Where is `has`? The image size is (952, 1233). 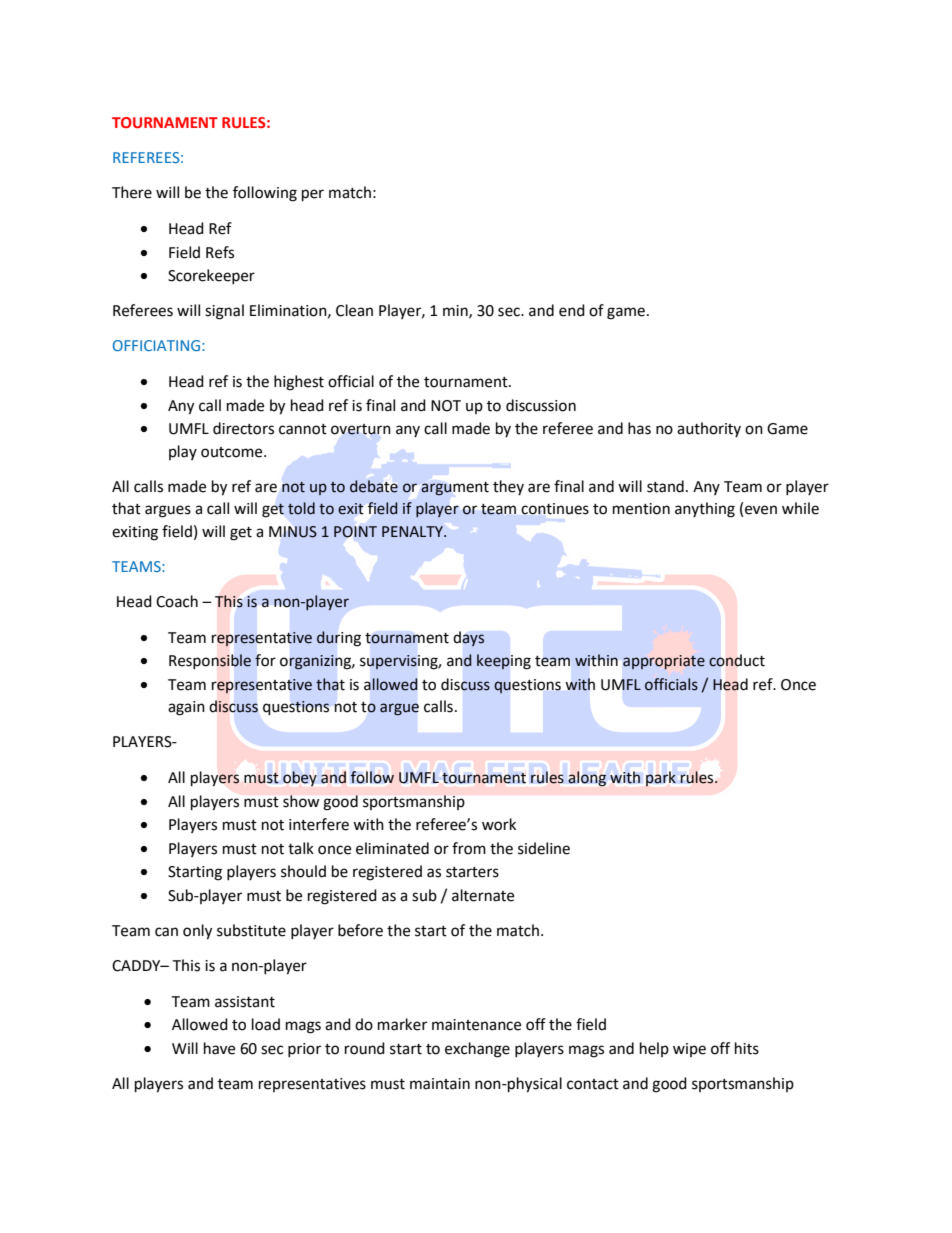 has is located at coordinates (639, 428).
